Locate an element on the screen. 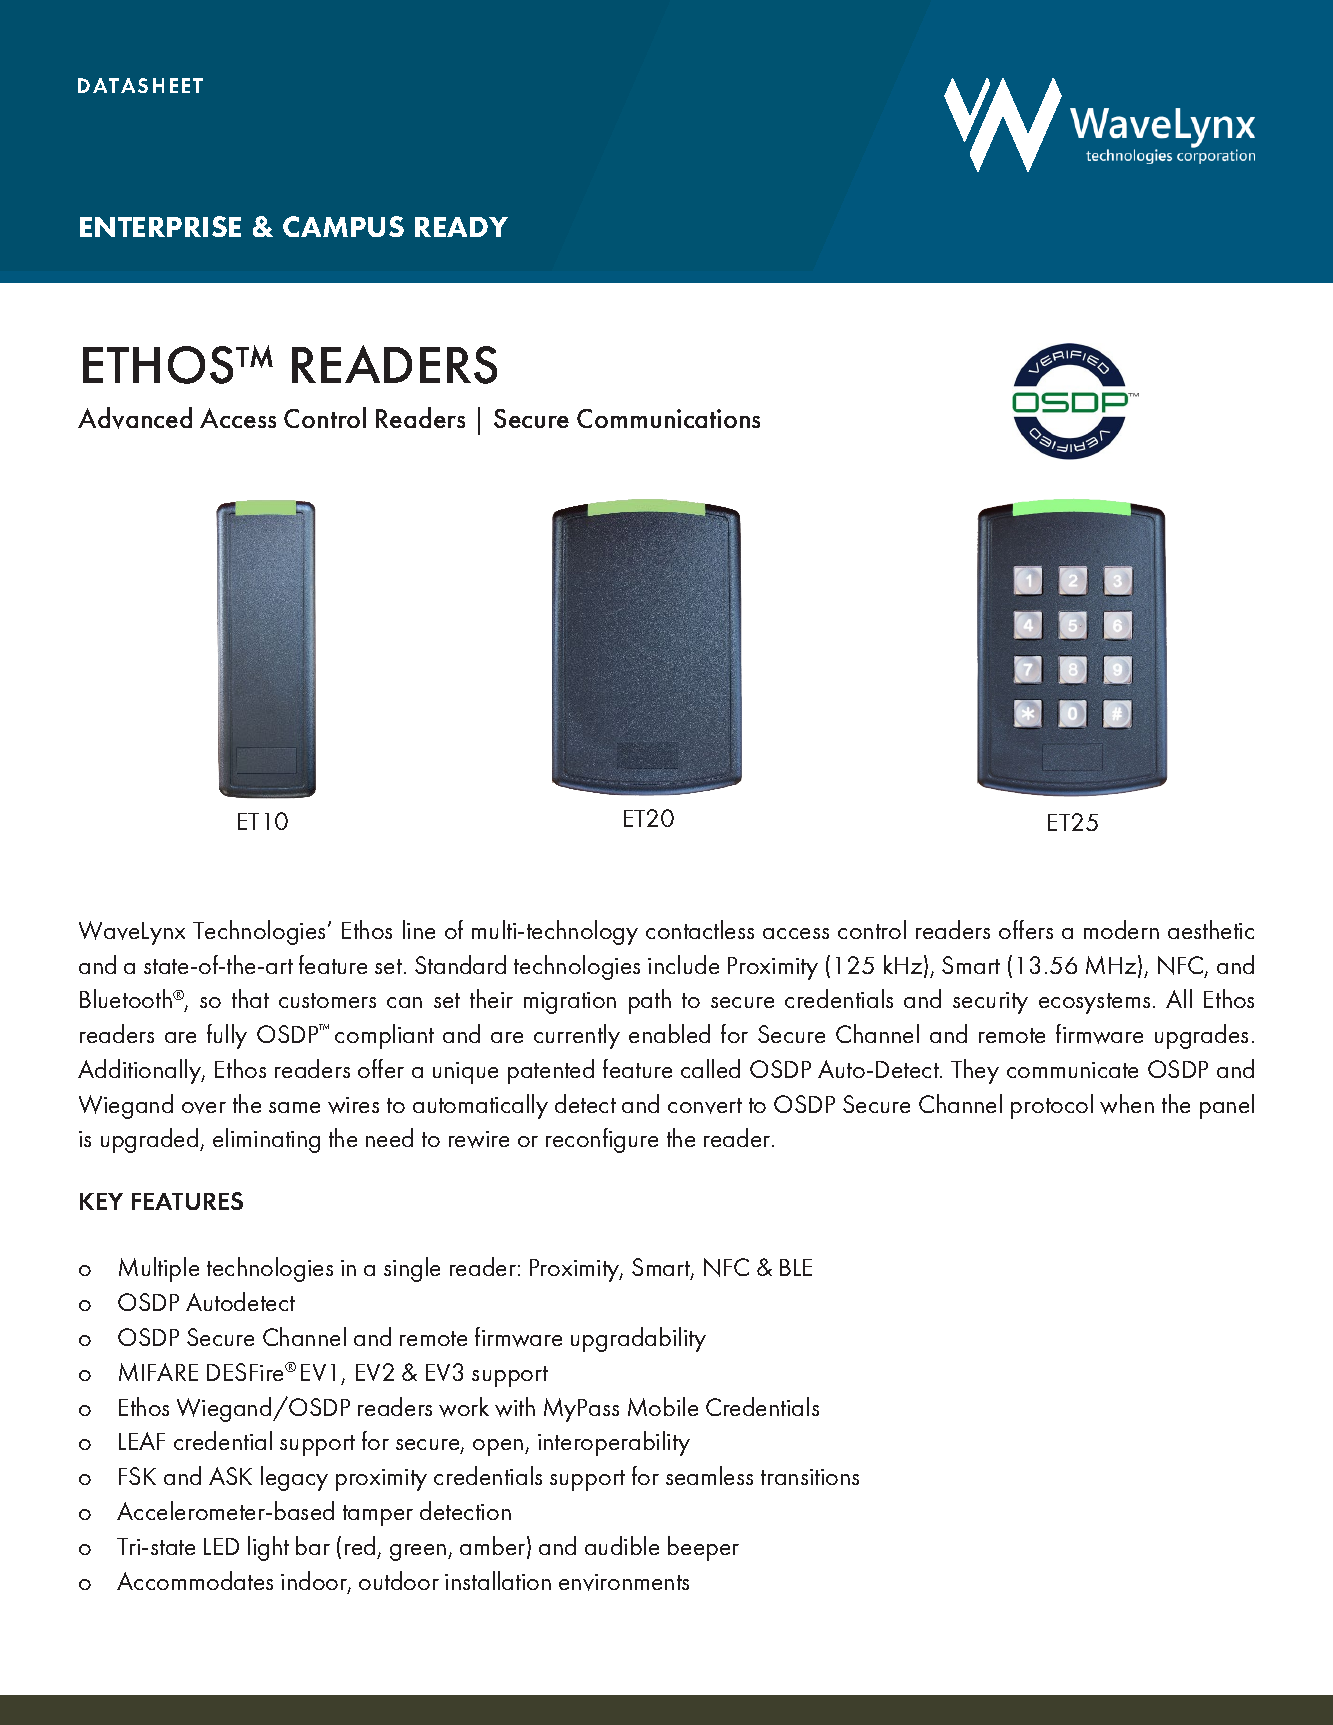  READY is located at coordinates (461, 227).
